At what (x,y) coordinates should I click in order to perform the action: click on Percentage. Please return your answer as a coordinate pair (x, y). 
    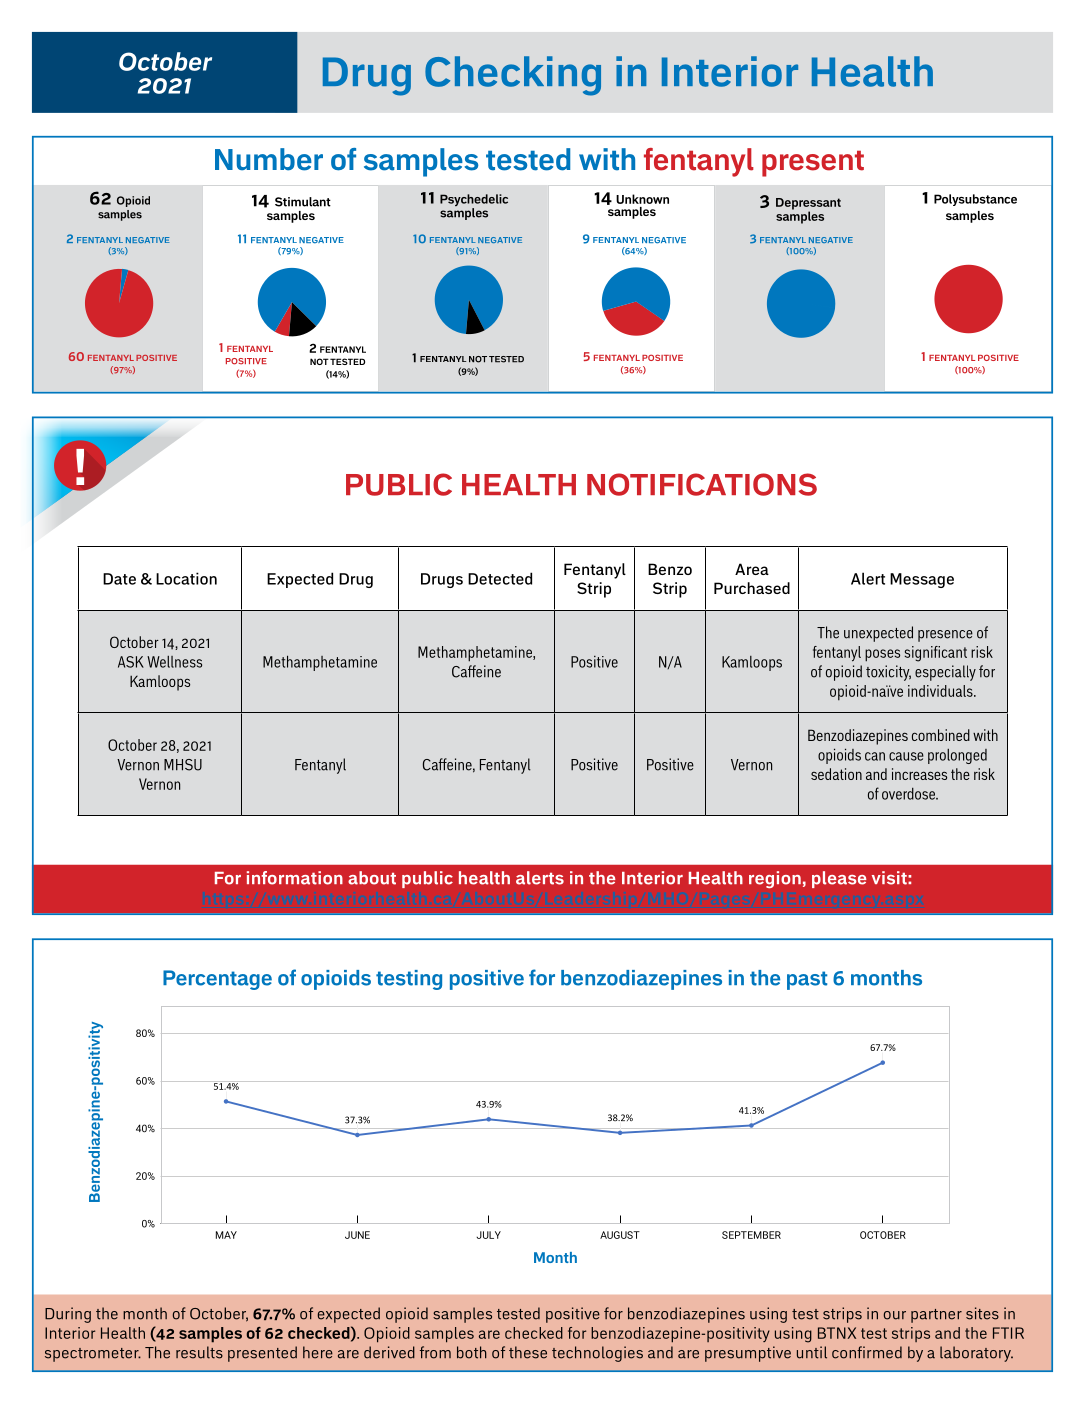
    Looking at the image, I should click on (217, 980).
